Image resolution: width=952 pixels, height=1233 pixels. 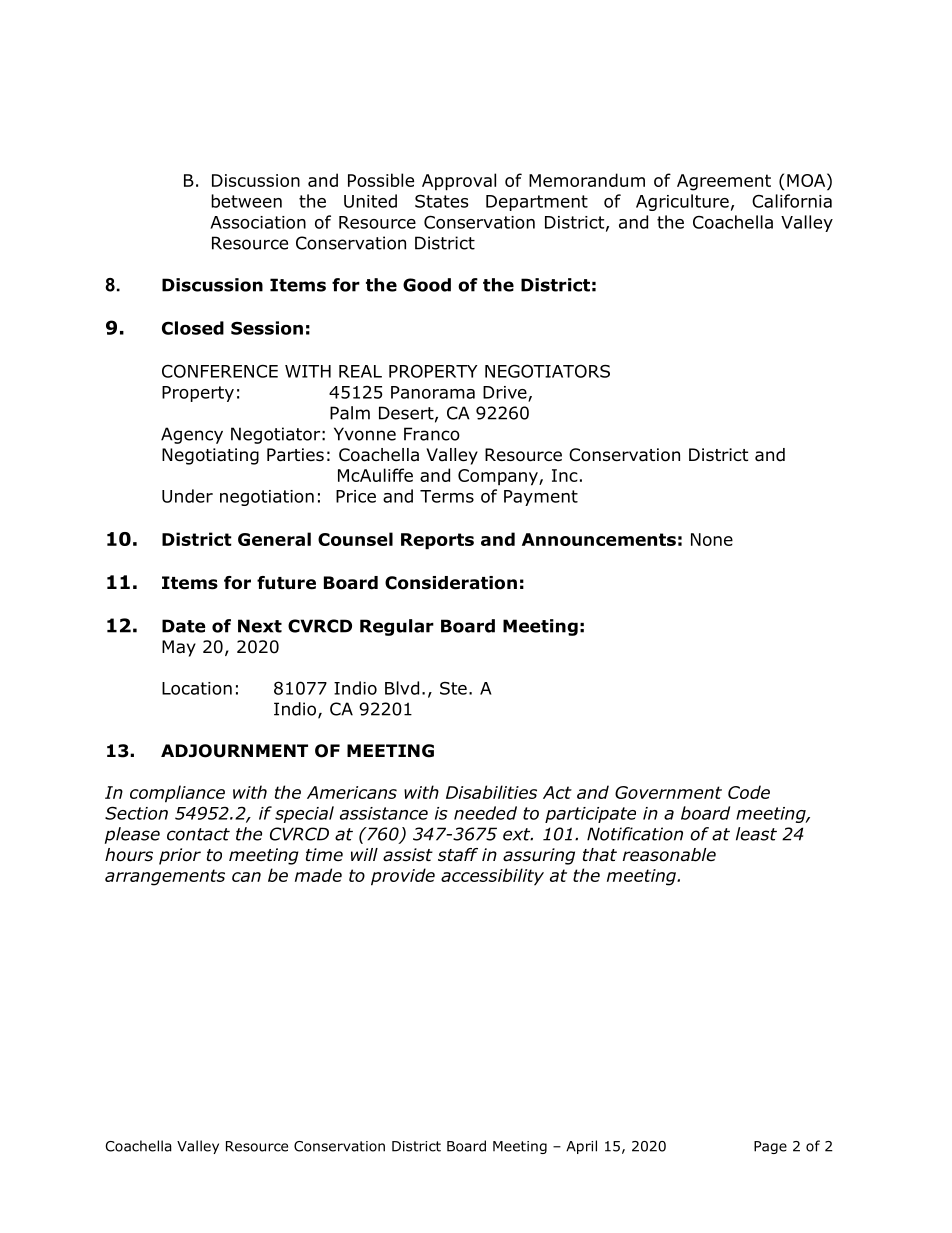 I want to click on April, so click(x=581, y=1147).
